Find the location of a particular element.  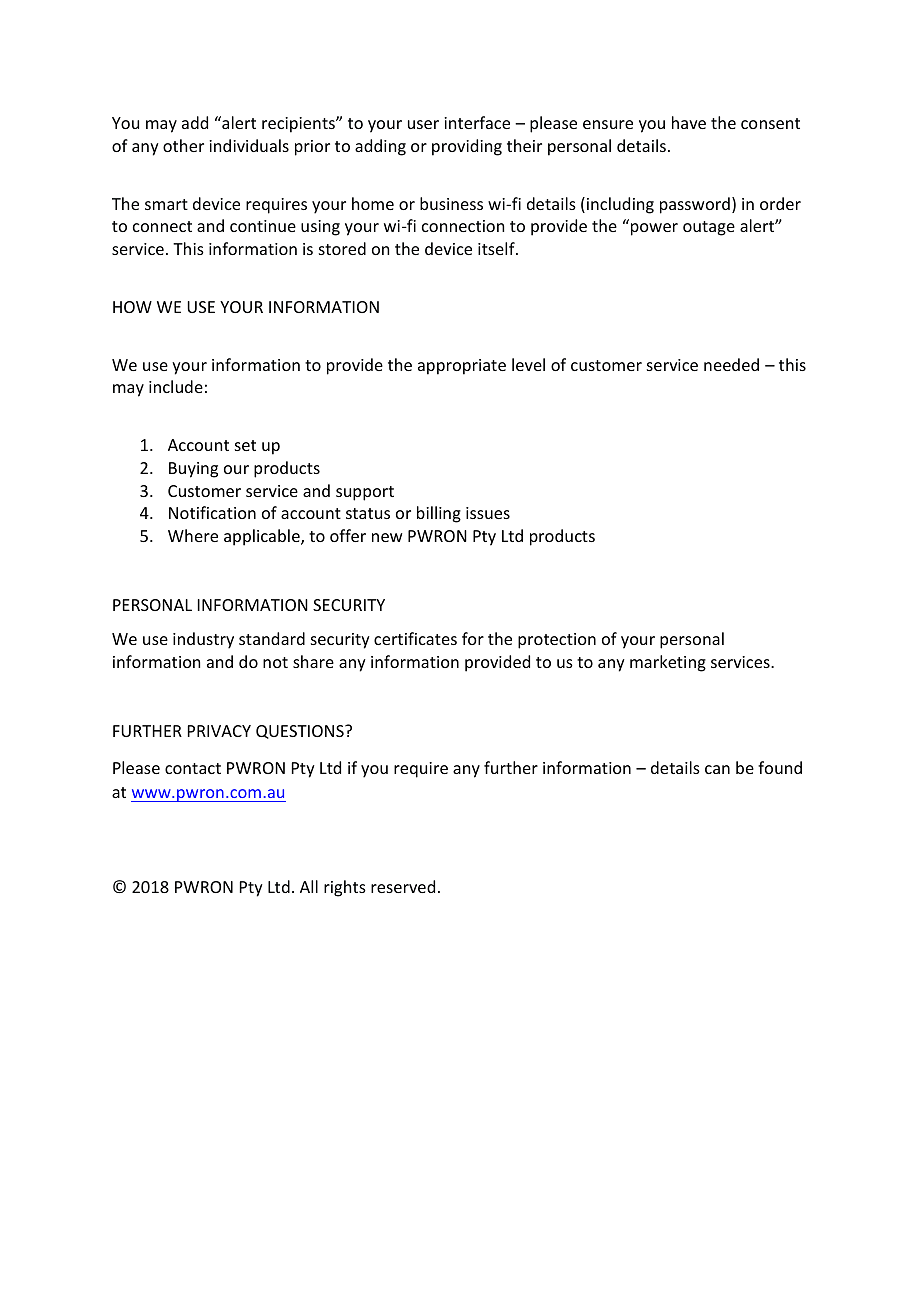

All is located at coordinates (309, 886).
